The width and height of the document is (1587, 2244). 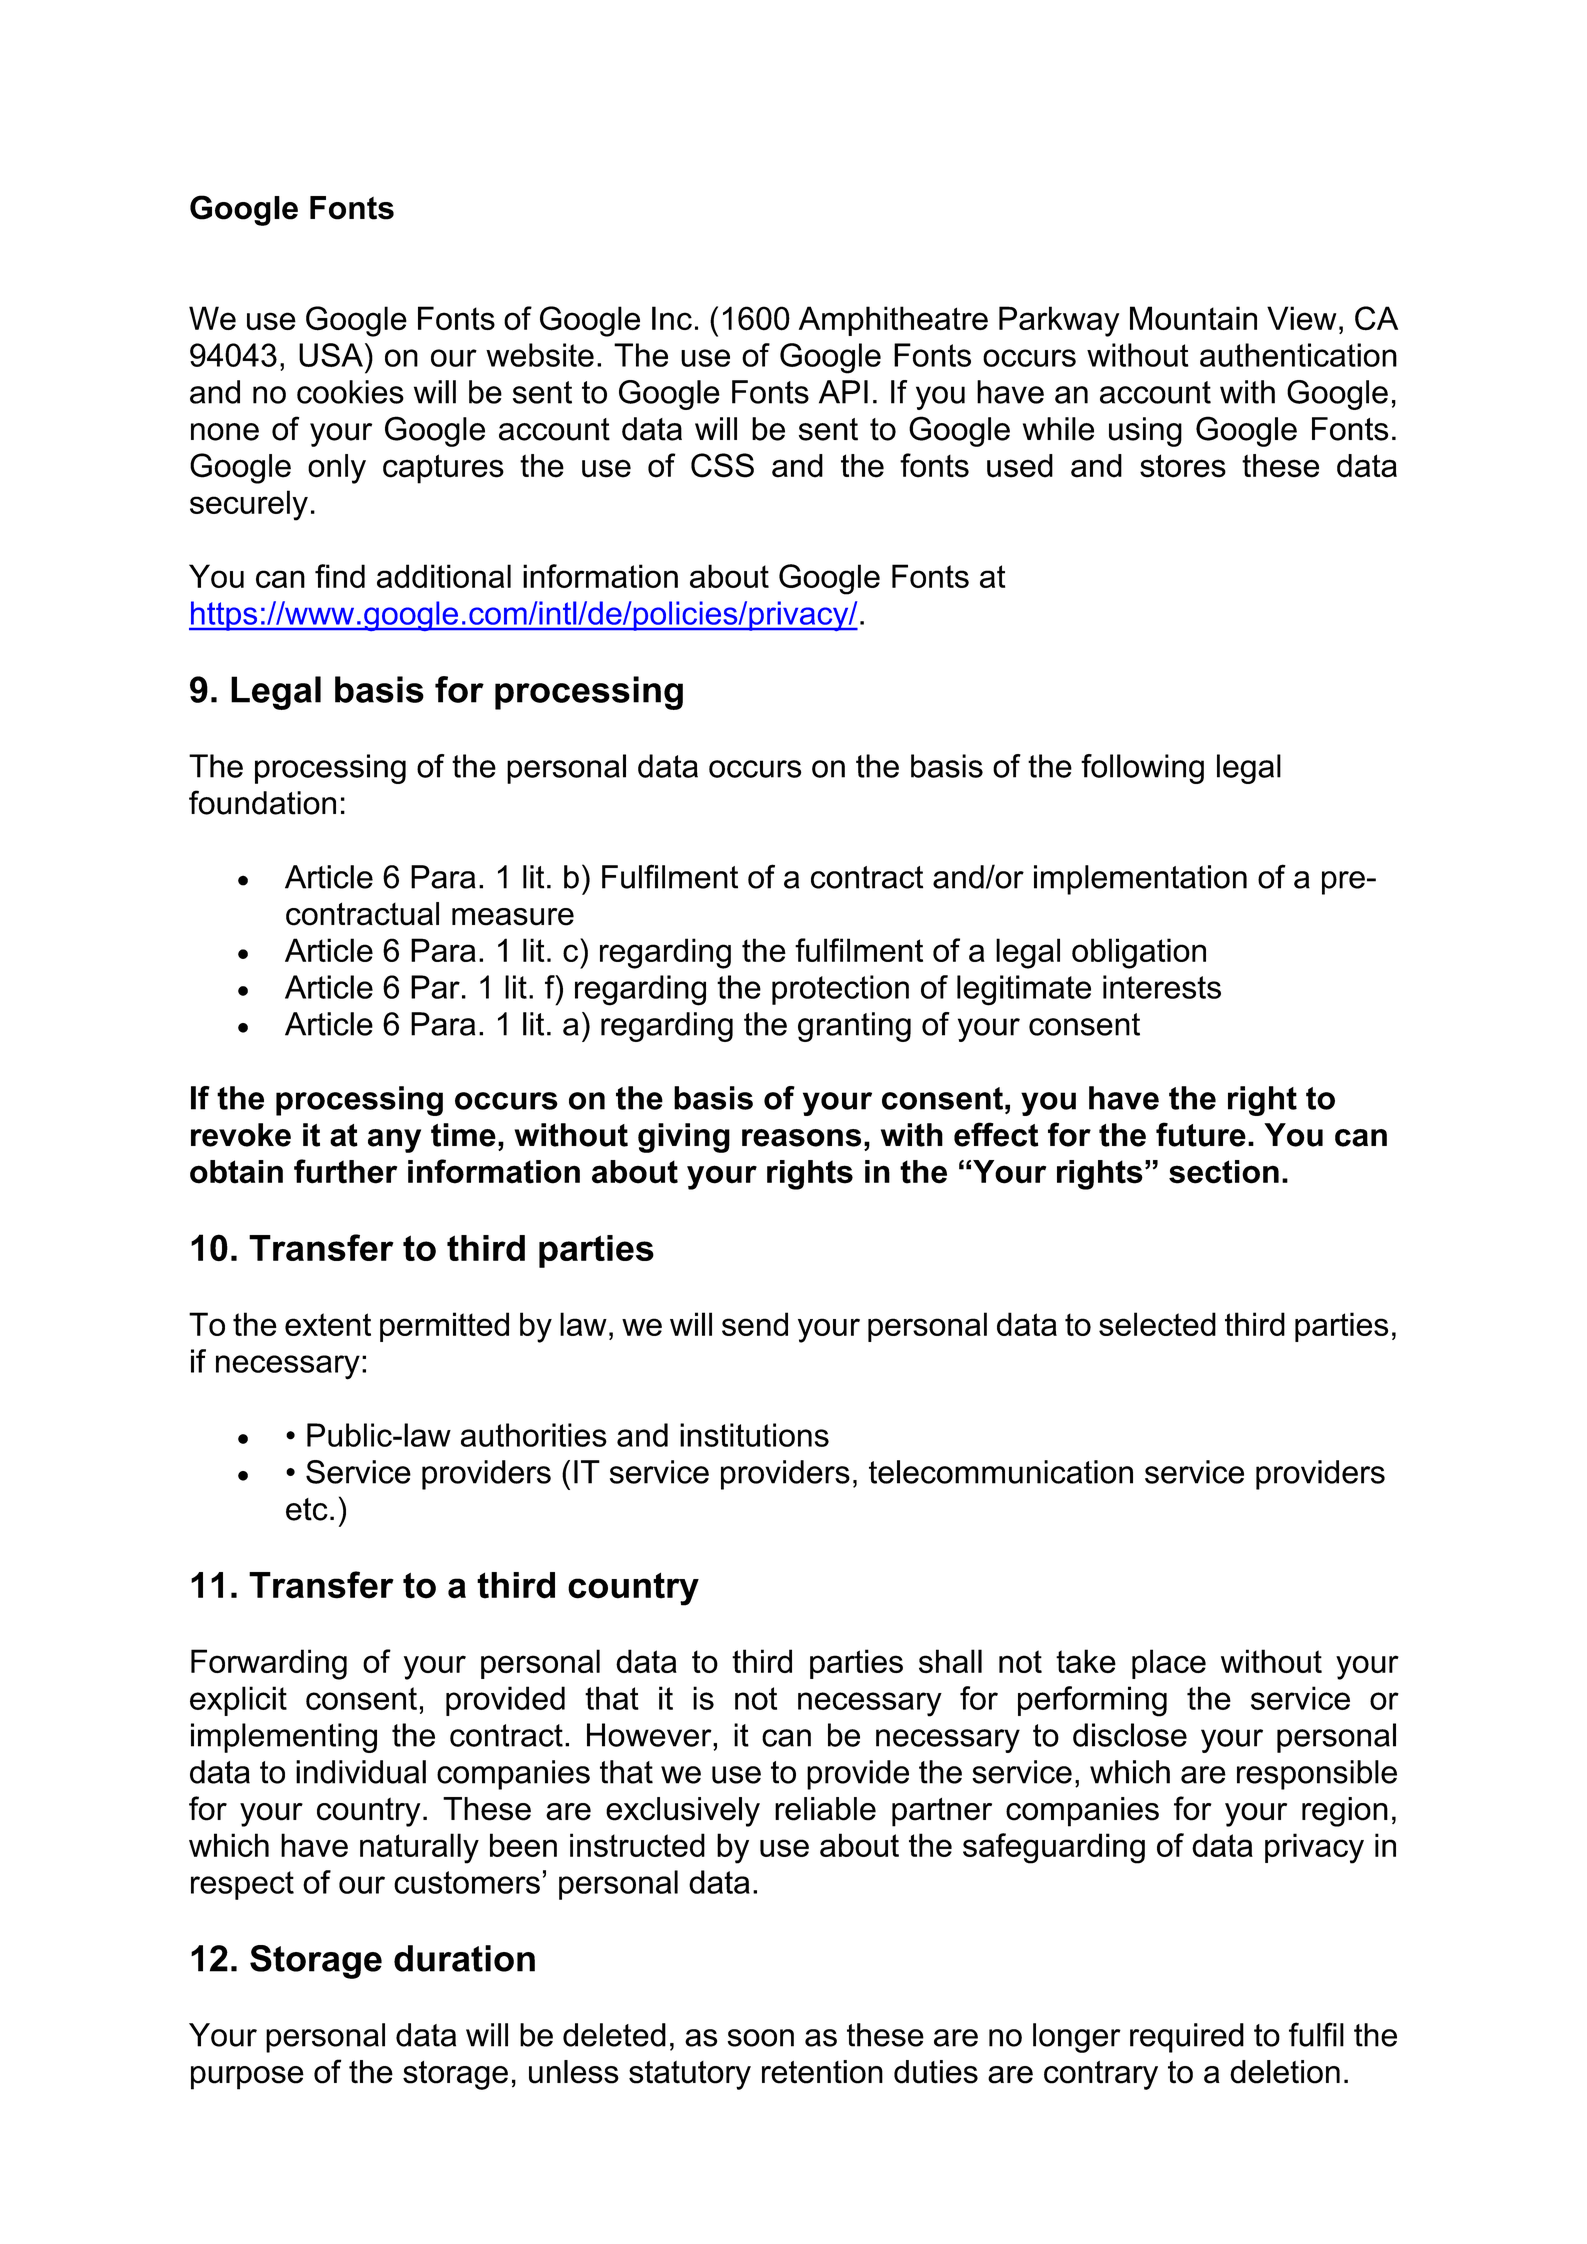 I want to click on interests, so click(x=1162, y=987).
